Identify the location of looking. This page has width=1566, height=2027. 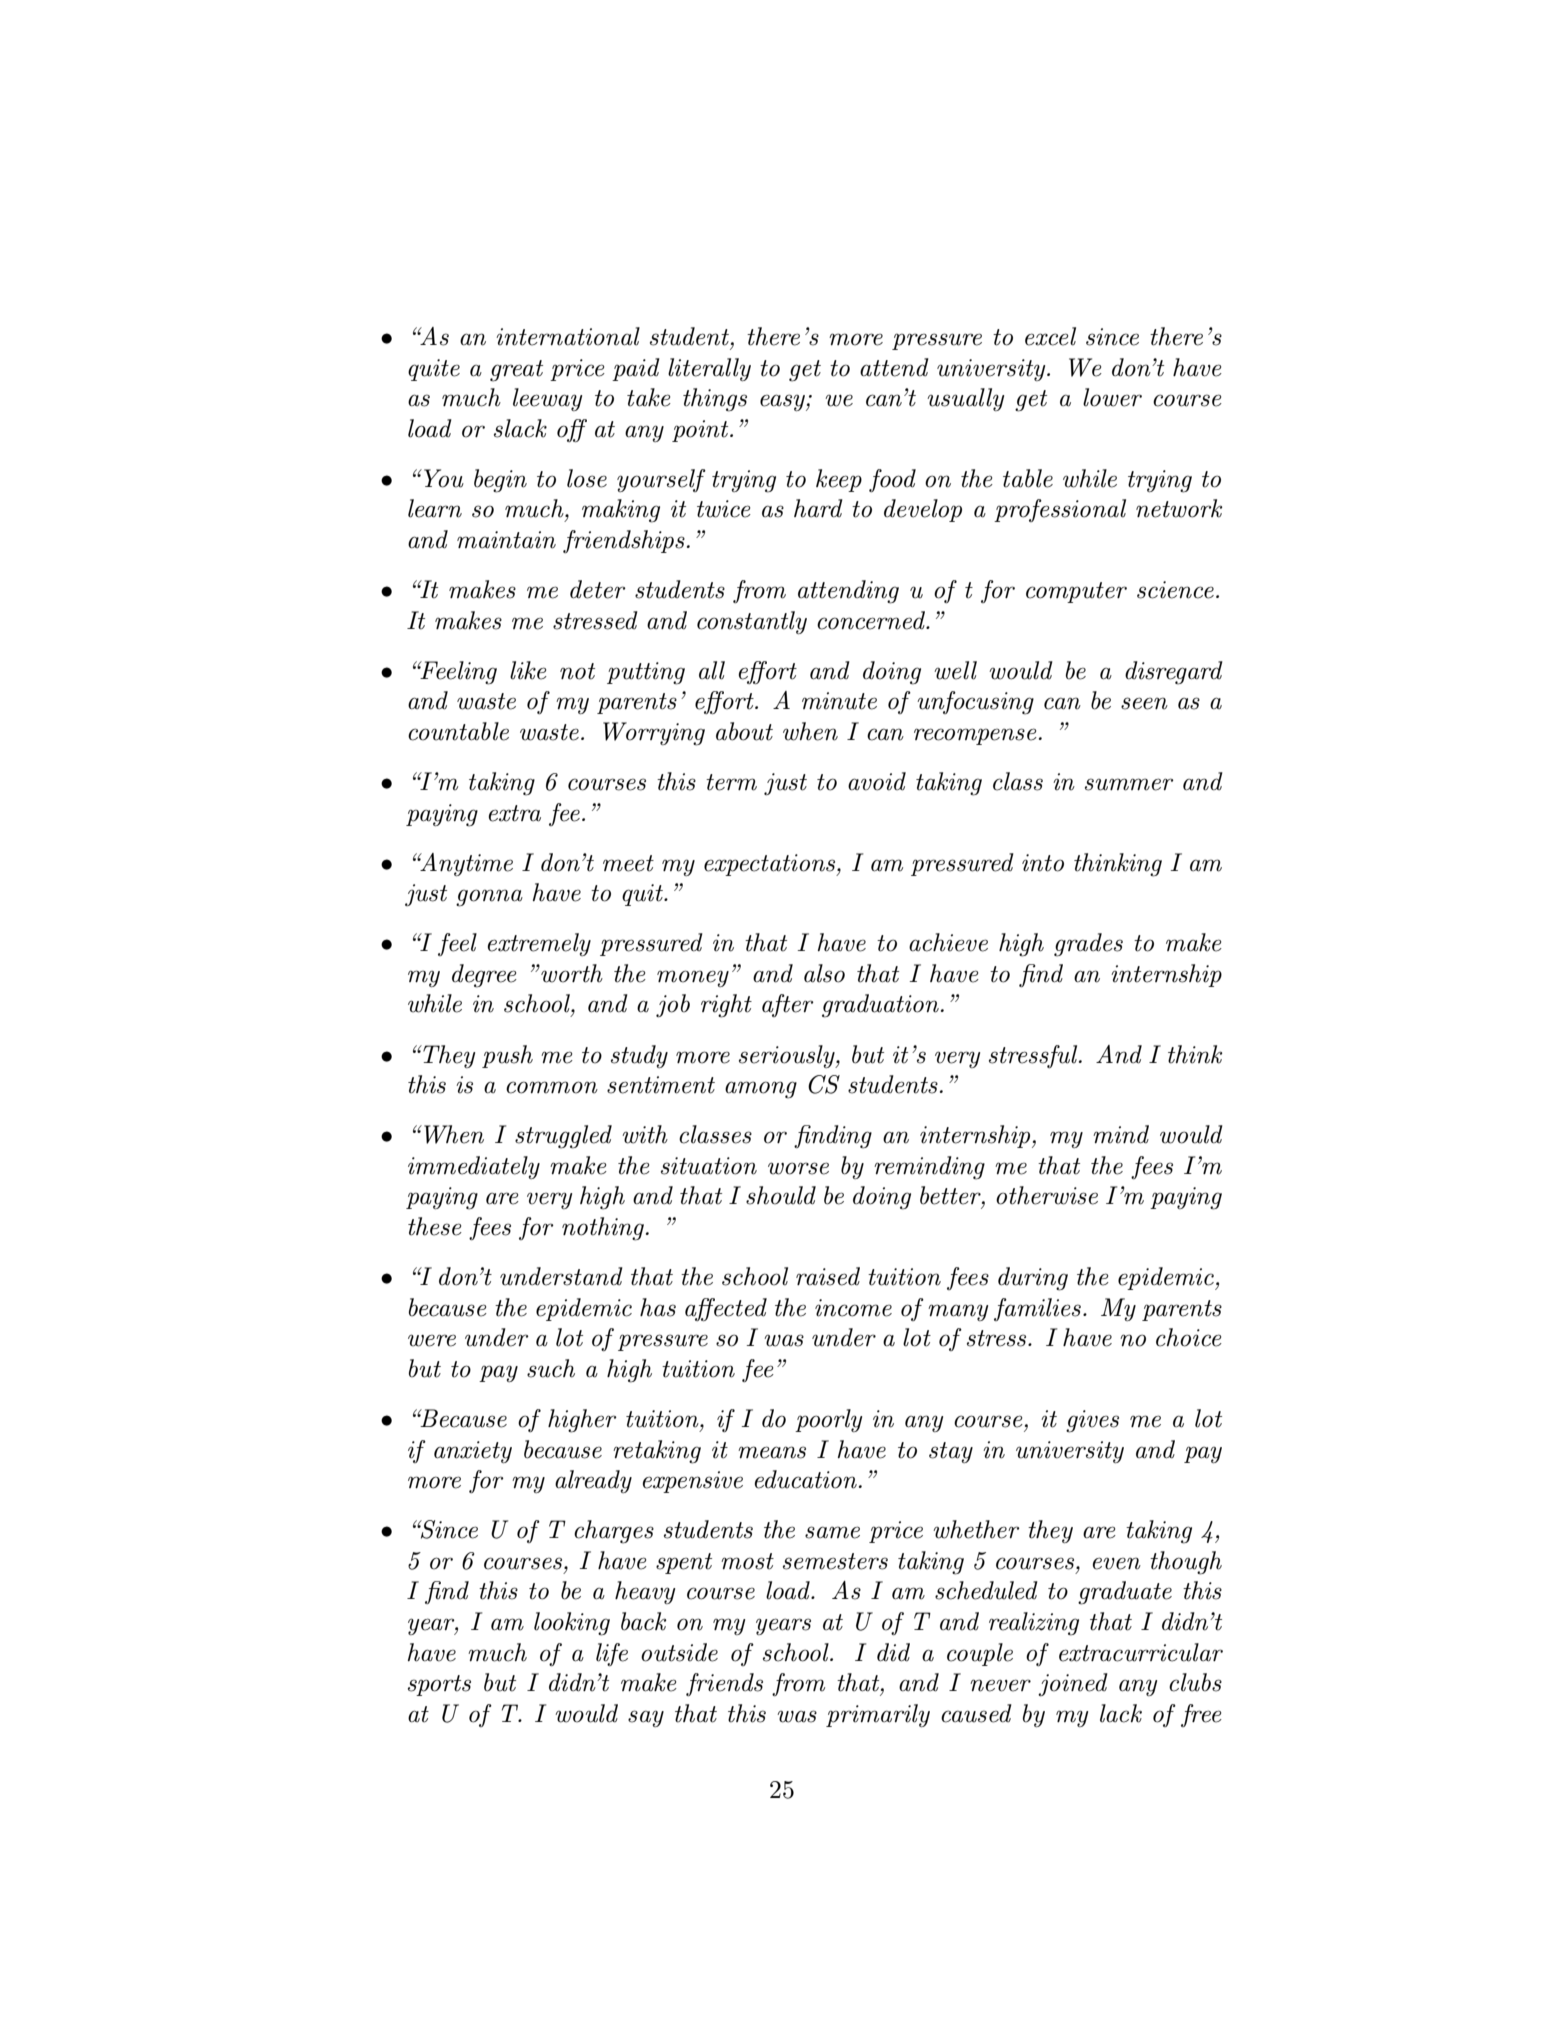
(572, 1624).
